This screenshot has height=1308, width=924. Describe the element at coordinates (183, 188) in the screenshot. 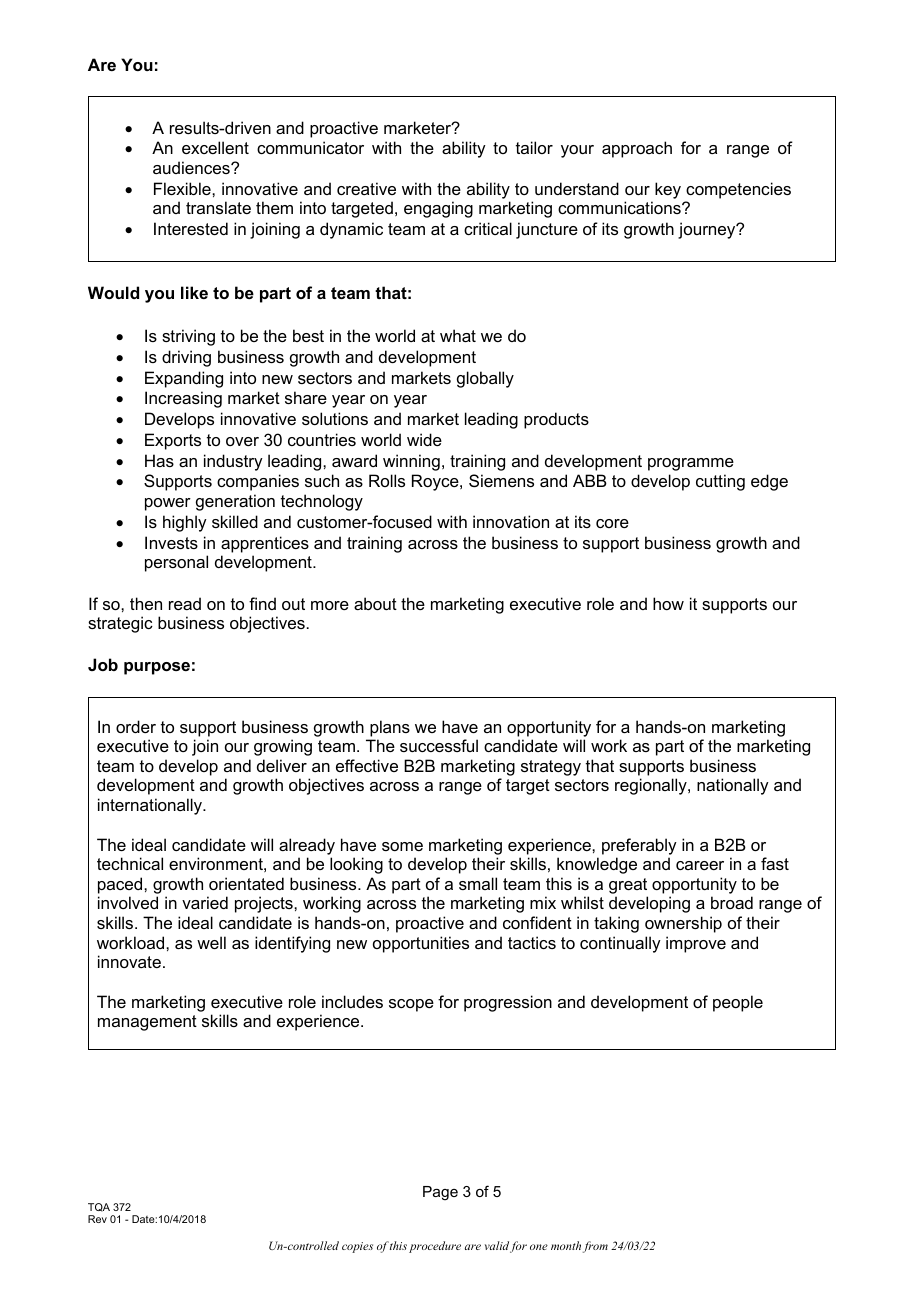

I see `Flexible` at that location.
